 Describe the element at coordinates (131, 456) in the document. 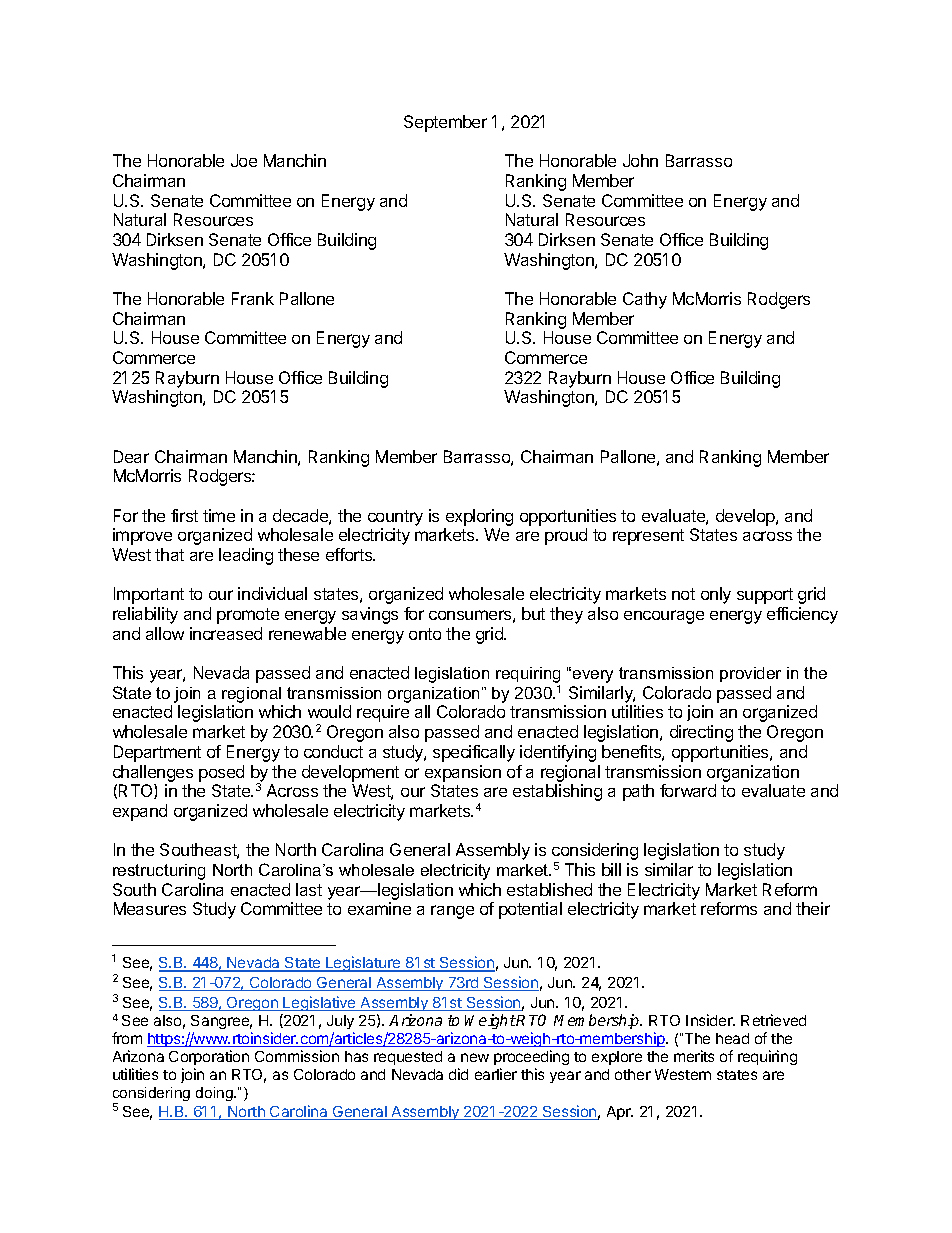

I see `Dear` at that location.
